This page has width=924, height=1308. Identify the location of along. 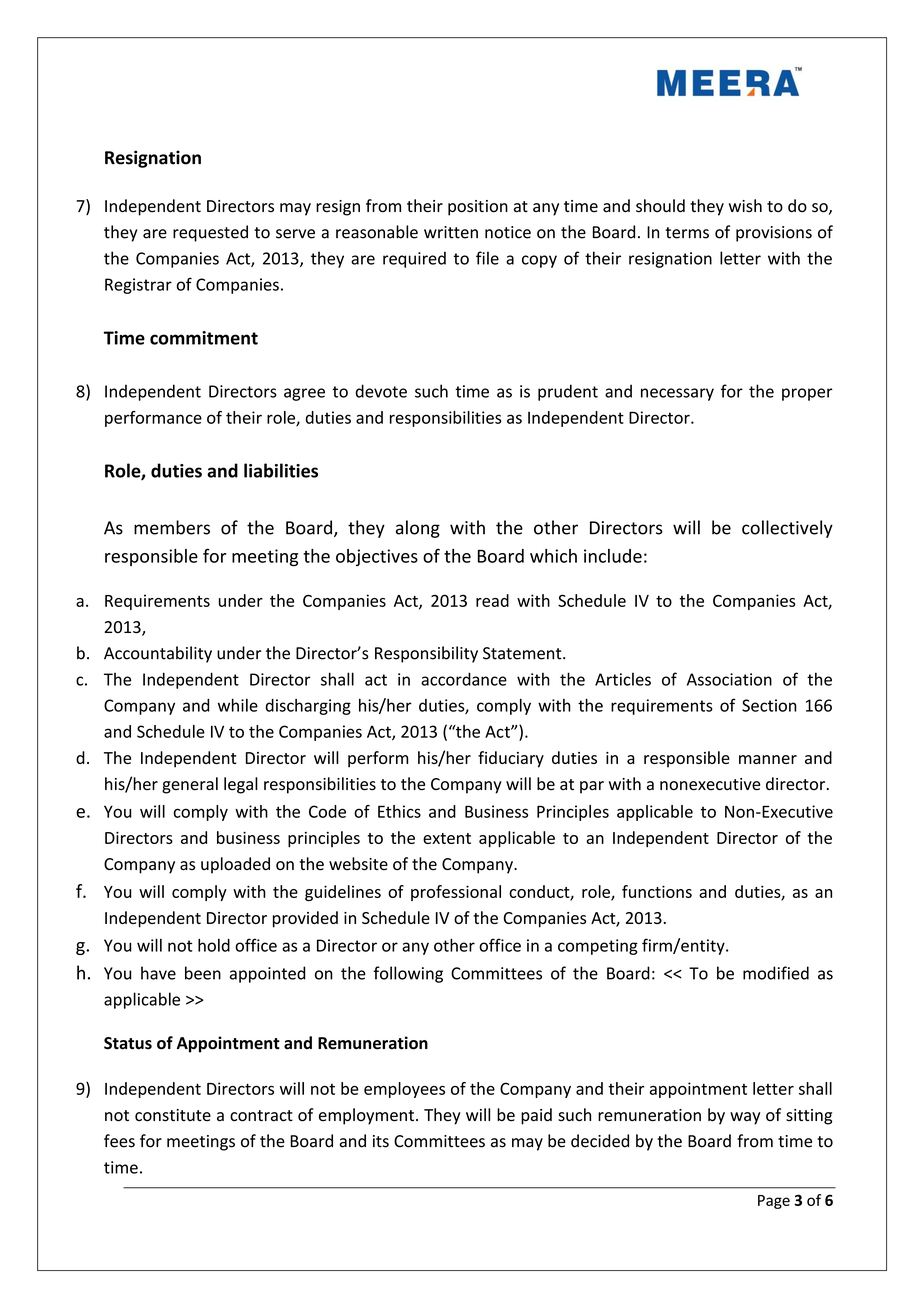
(418, 529).
